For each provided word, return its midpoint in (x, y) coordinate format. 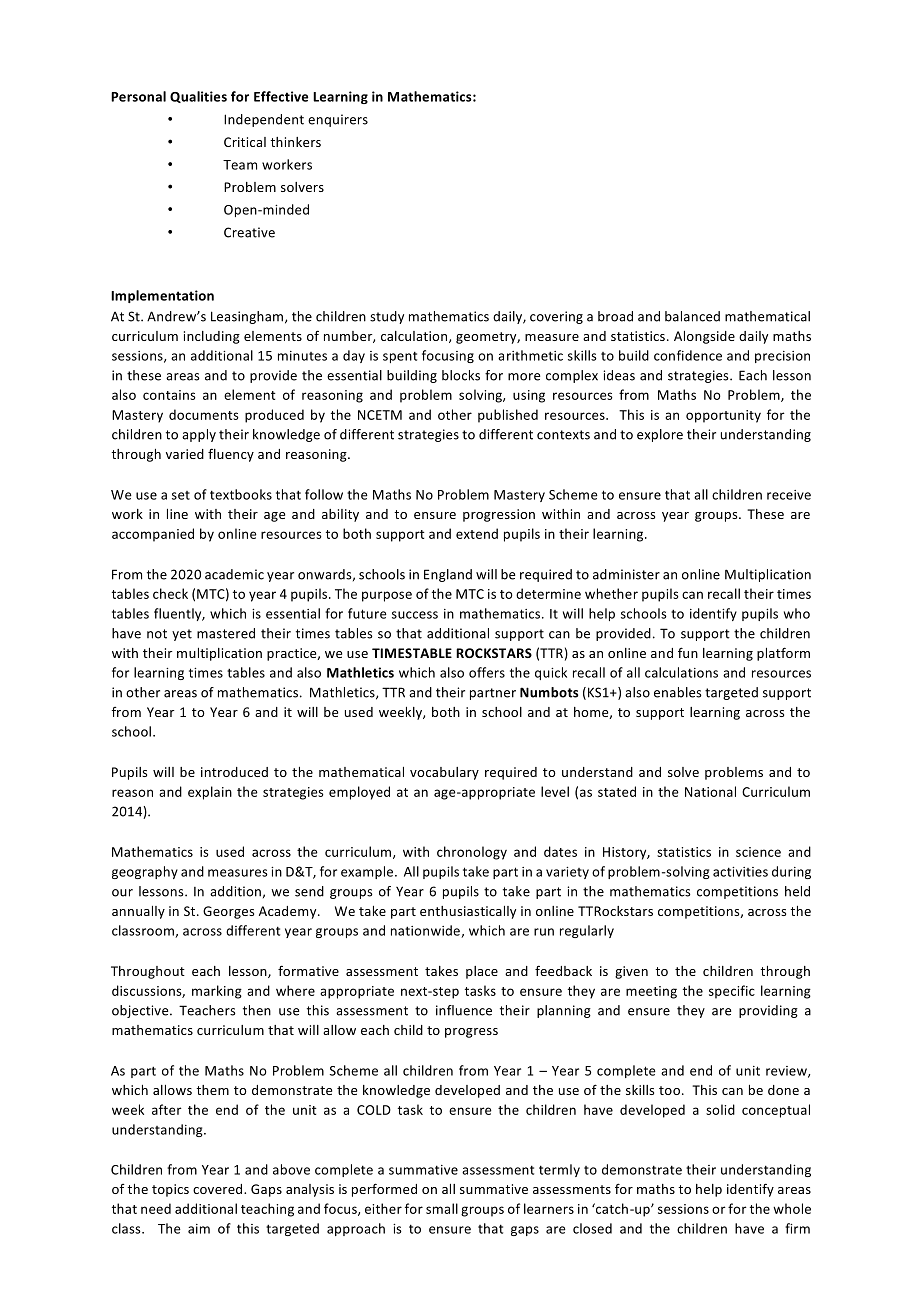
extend (477, 533)
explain (210, 793)
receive (789, 495)
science (758, 852)
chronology (472, 853)
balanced (692, 316)
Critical (245, 142)
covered (219, 1189)
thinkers (295, 142)
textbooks (241, 494)
